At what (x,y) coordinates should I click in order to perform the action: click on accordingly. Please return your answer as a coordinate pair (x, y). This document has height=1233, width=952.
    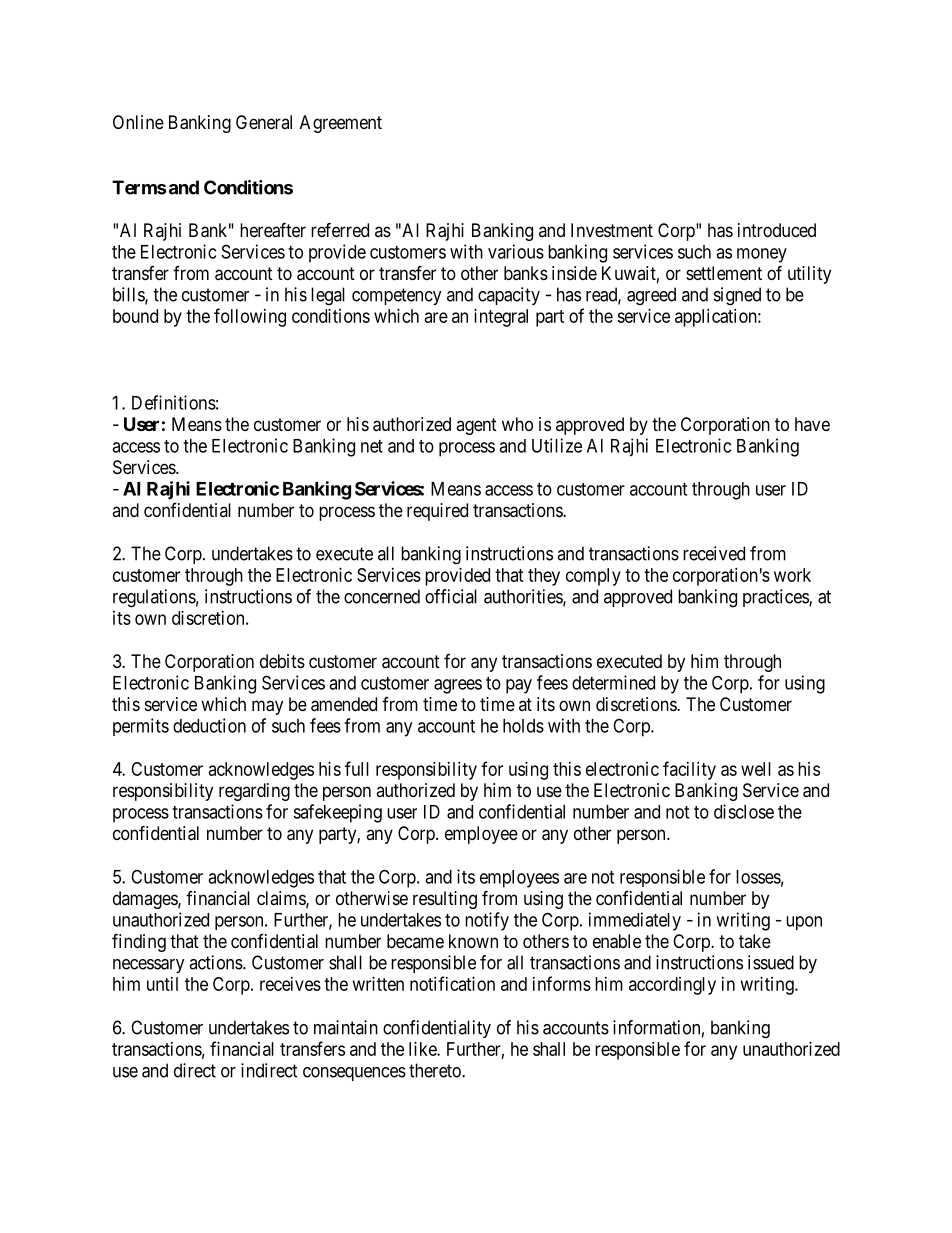
    Looking at the image, I should click on (672, 986).
